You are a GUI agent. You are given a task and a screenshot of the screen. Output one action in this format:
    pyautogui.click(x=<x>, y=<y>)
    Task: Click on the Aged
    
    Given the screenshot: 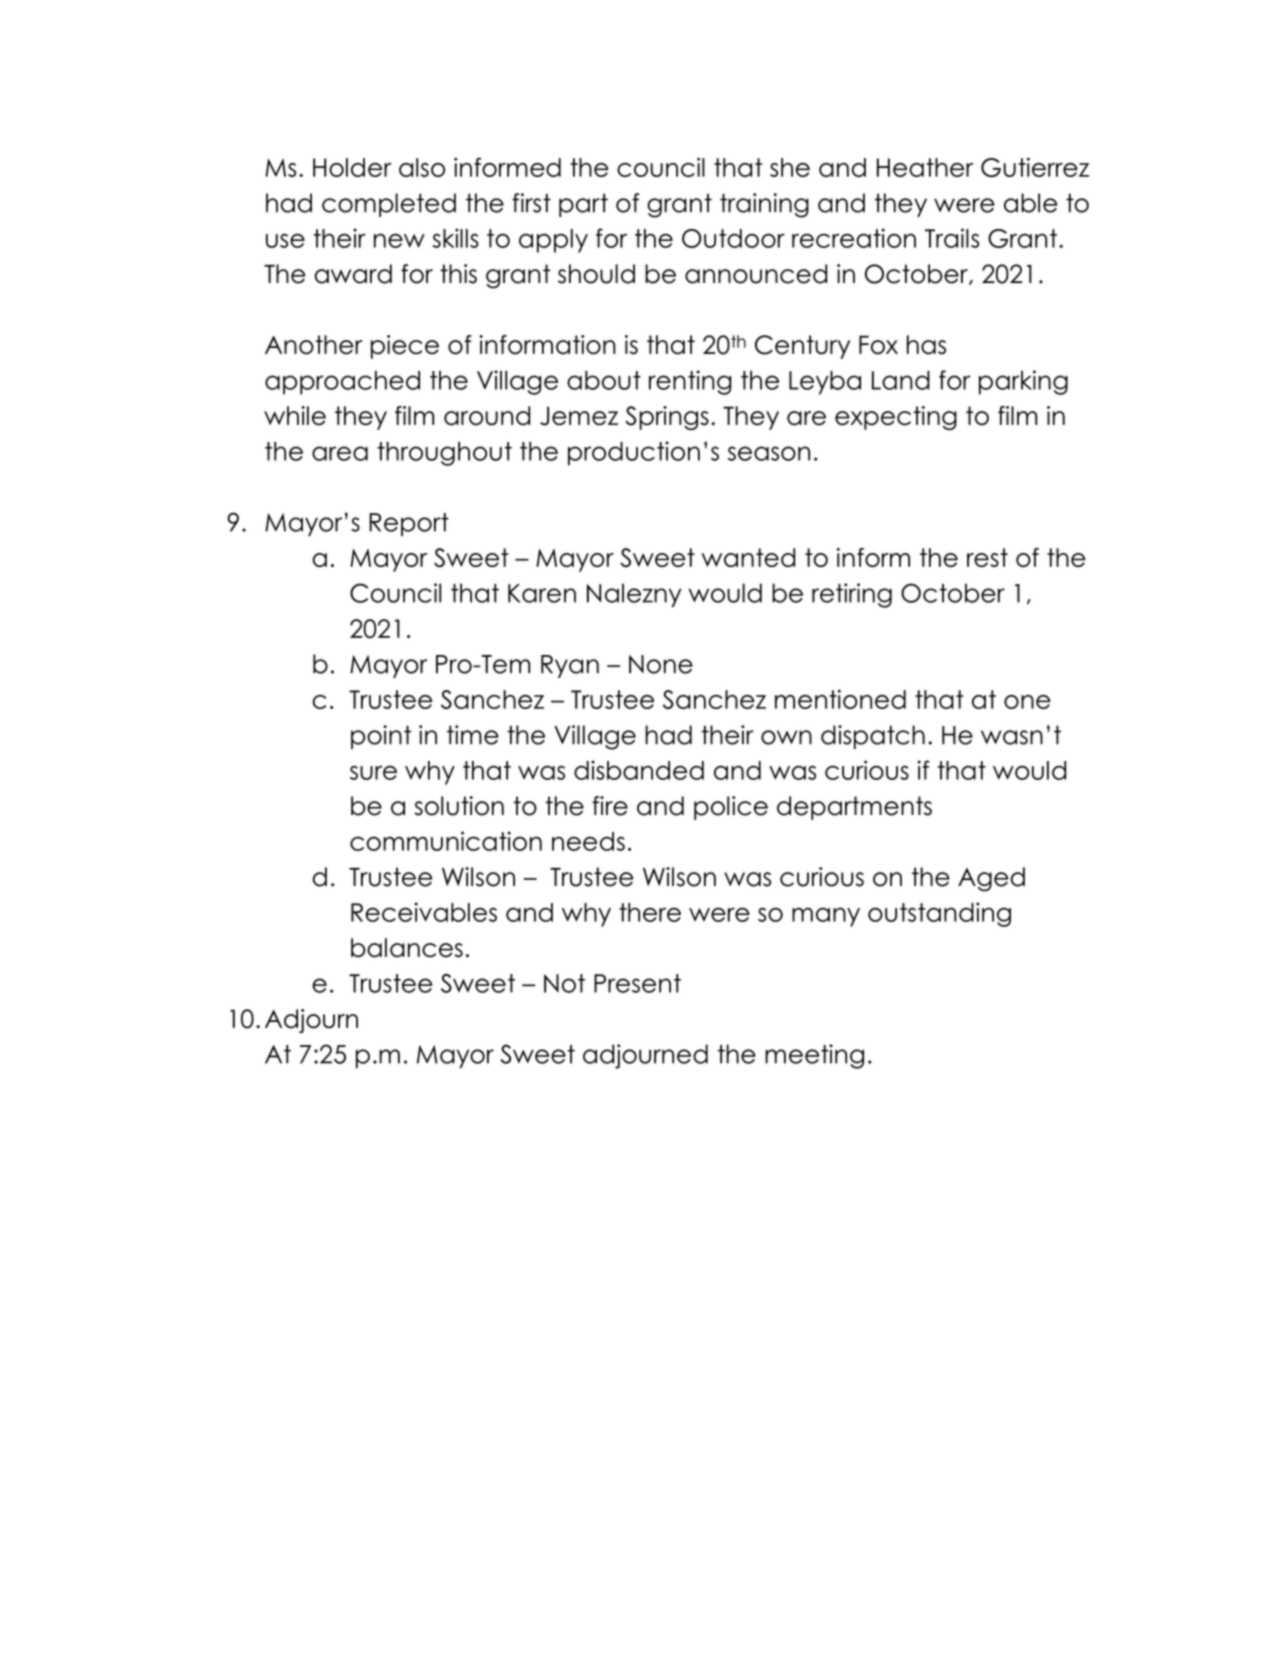 What is the action you would take?
    pyautogui.click(x=991, y=879)
